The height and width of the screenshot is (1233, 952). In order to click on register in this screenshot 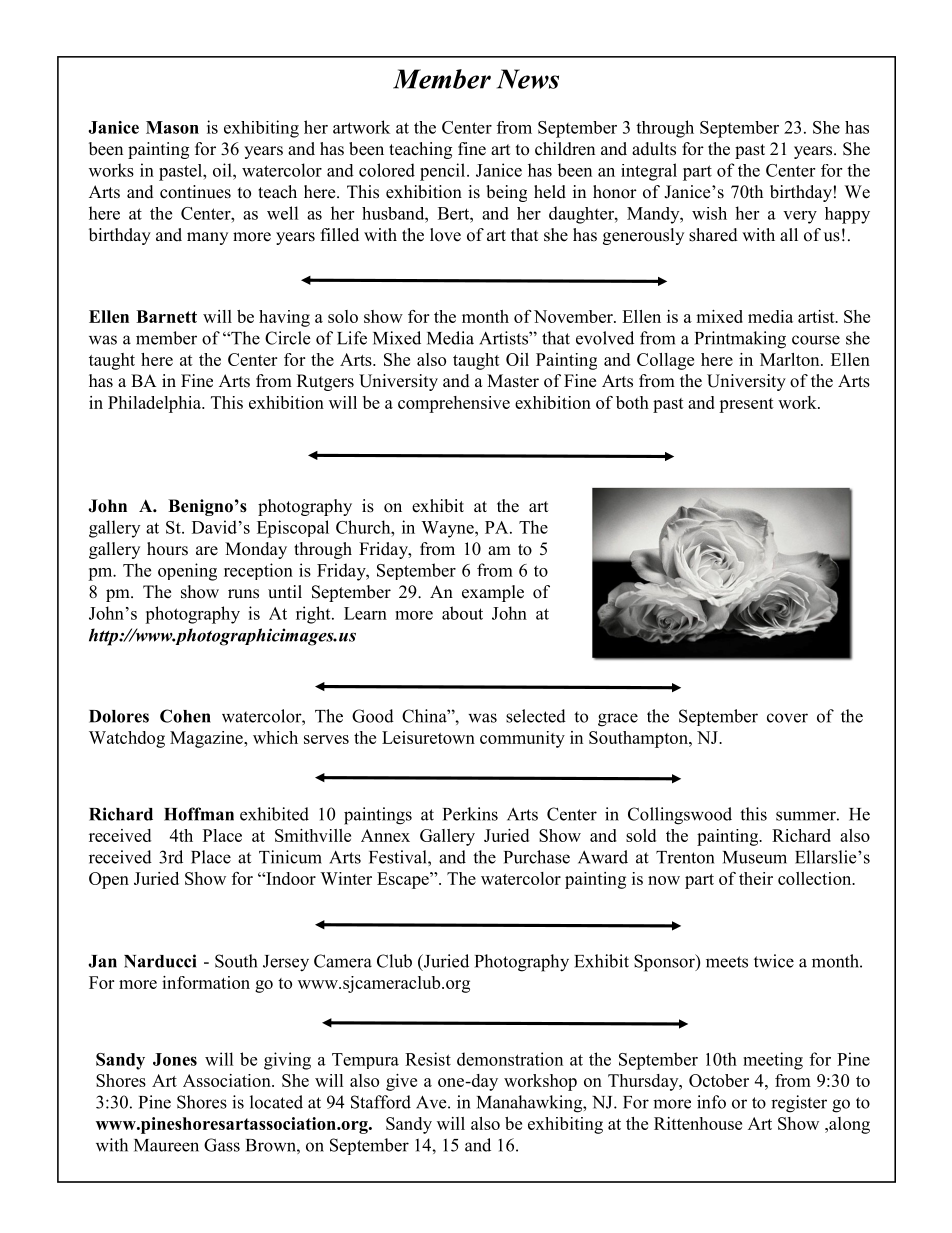, I will do `click(799, 1104)`.
